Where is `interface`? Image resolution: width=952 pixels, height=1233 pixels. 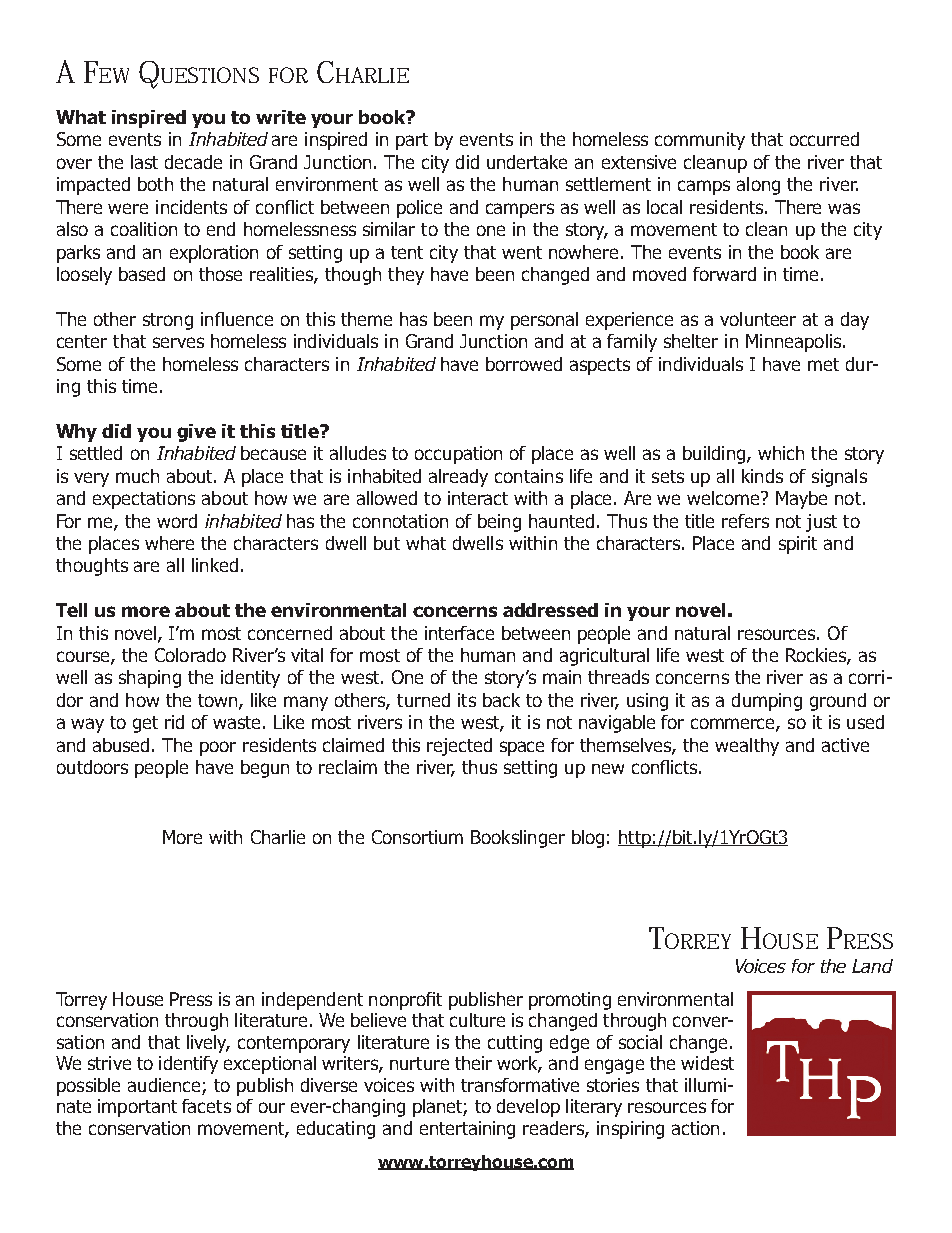
interface is located at coordinates (459, 633).
